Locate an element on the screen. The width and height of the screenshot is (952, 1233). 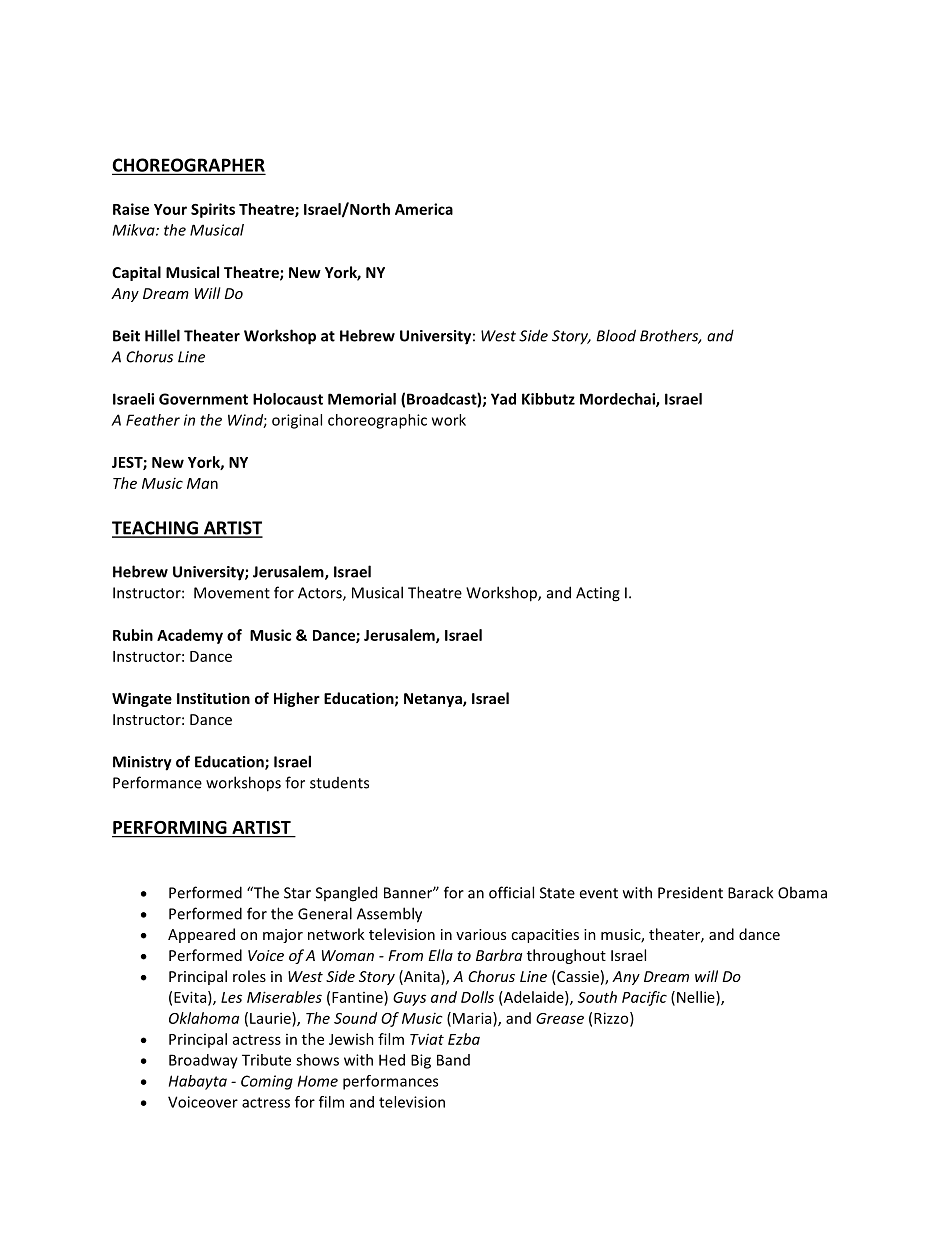
Barack is located at coordinates (750, 892).
